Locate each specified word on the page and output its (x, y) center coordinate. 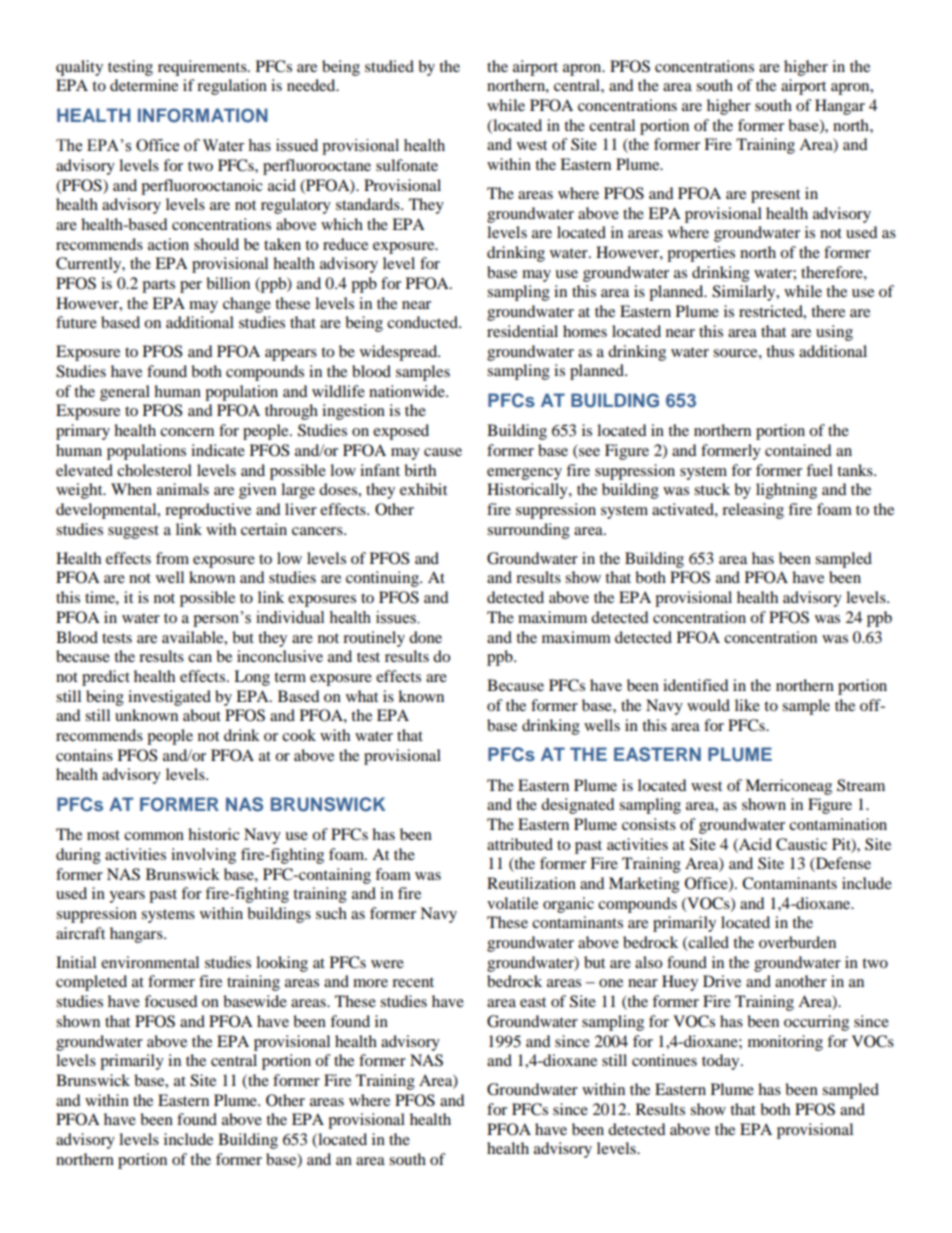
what (362, 696)
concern (187, 432)
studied (389, 66)
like (747, 705)
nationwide (408, 391)
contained (798, 450)
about (202, 715)
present (775, 196)
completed (91, 983)
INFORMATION (203, 115)
